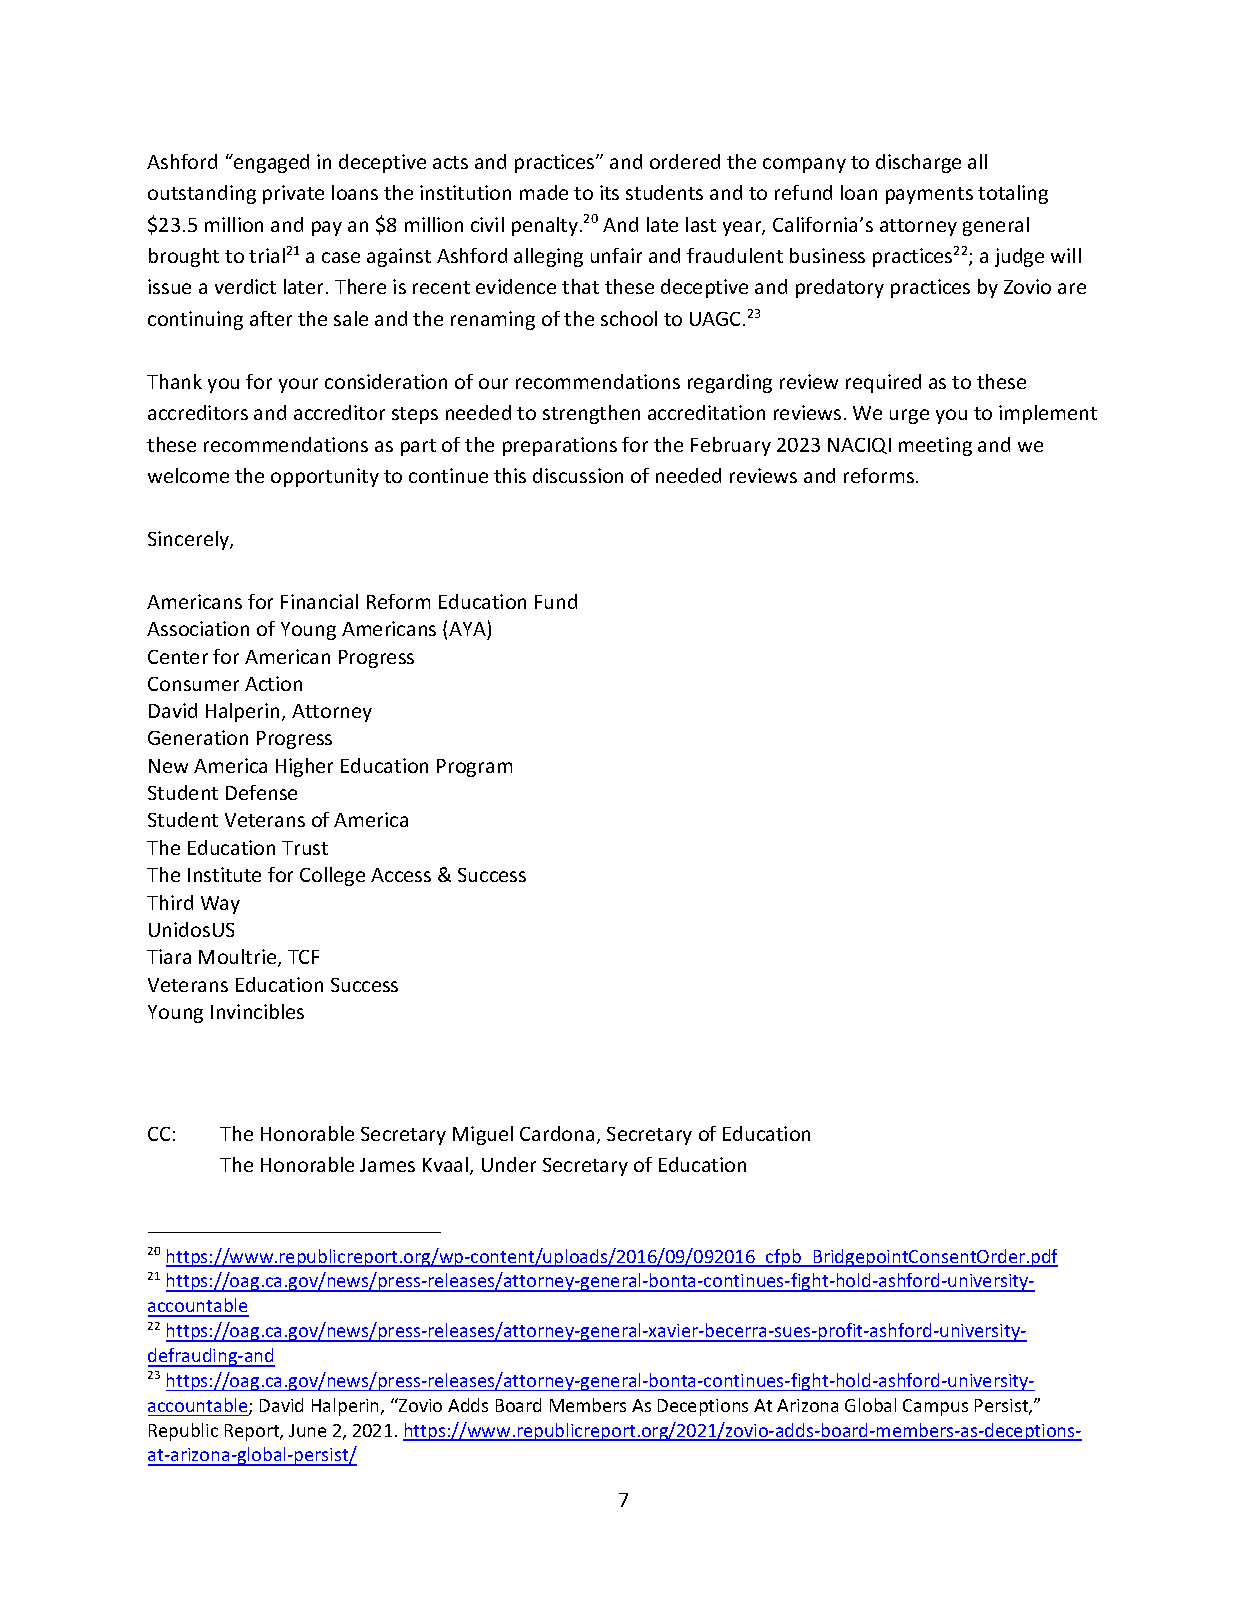  What do you see at coordinates (609, 192) in the image?
I see `its` at bounding box center [609, 192].
